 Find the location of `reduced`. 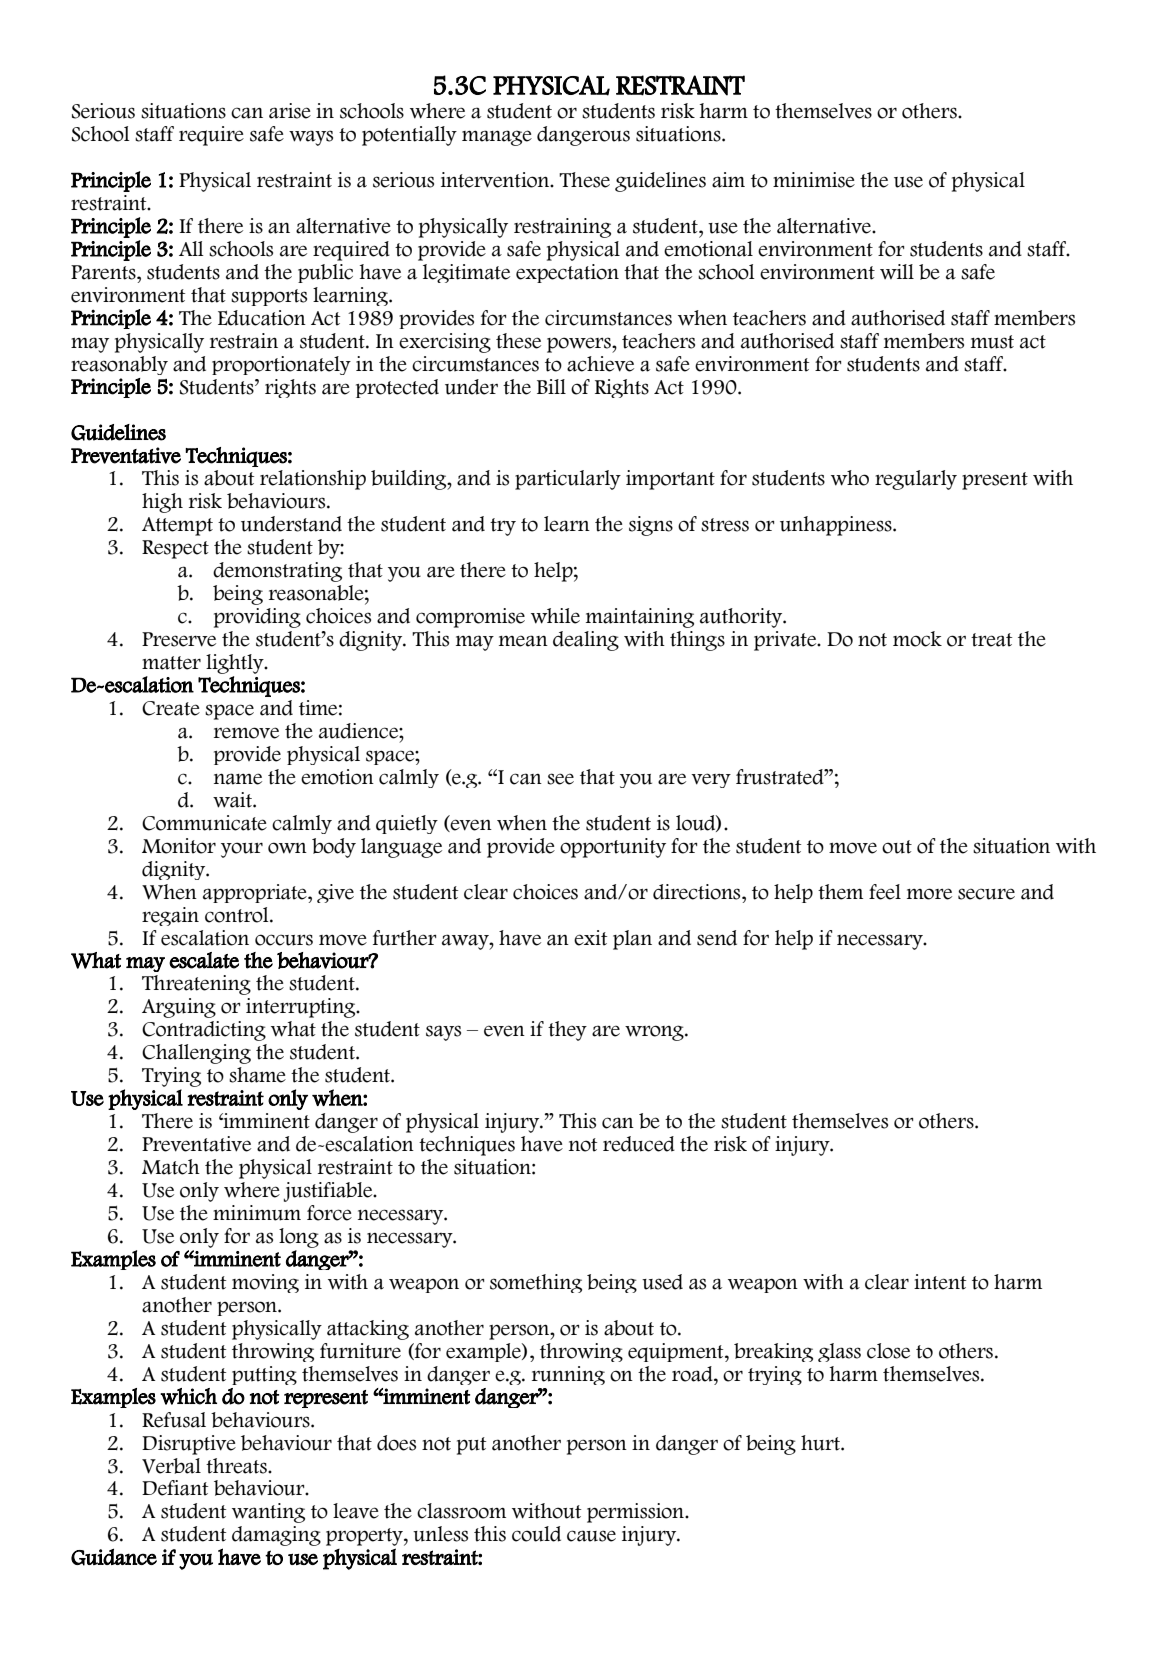

reduced is located at coordinates (639, 1144).
